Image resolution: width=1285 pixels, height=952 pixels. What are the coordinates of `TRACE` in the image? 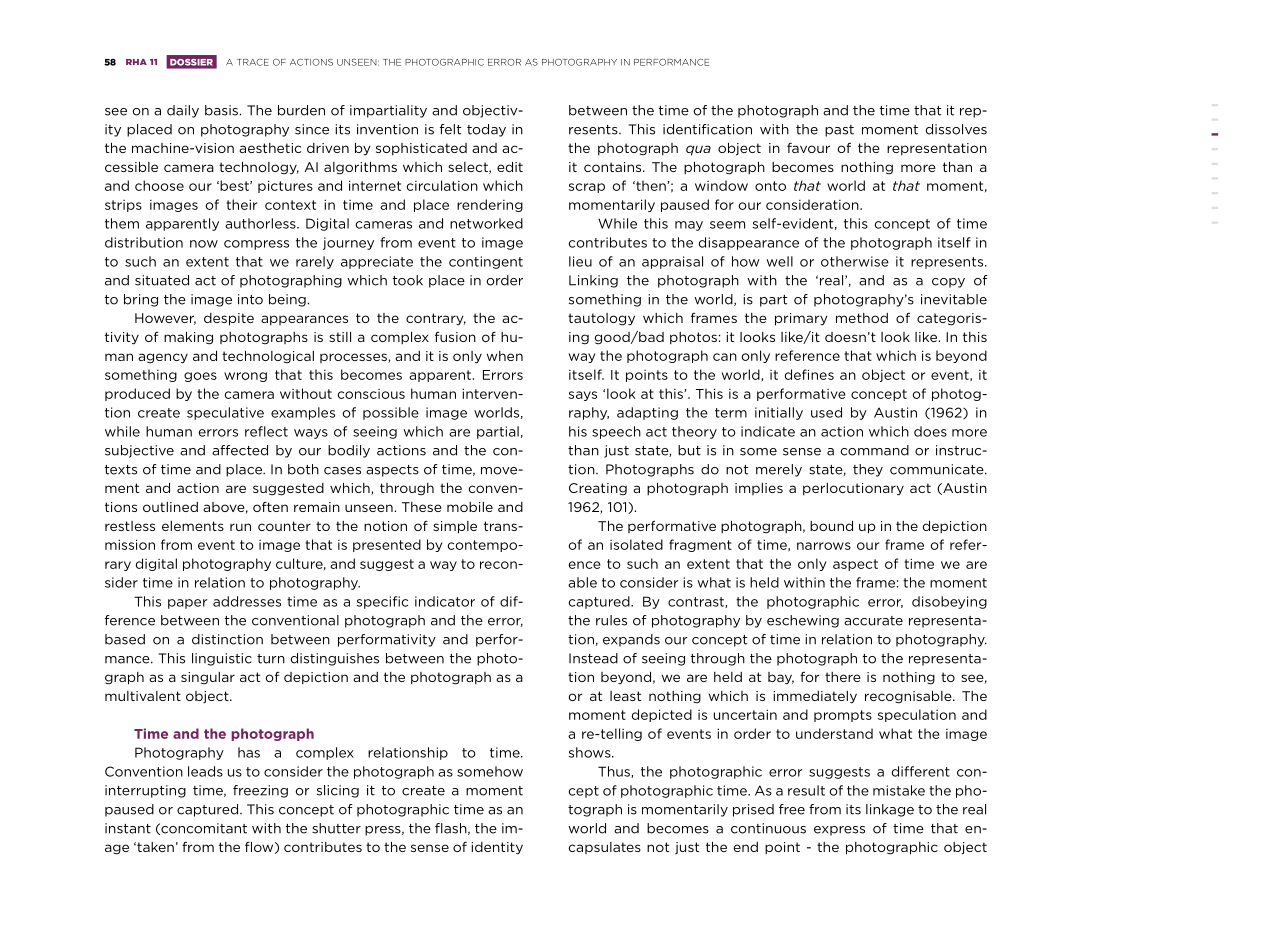 It's located at (253, 62).
